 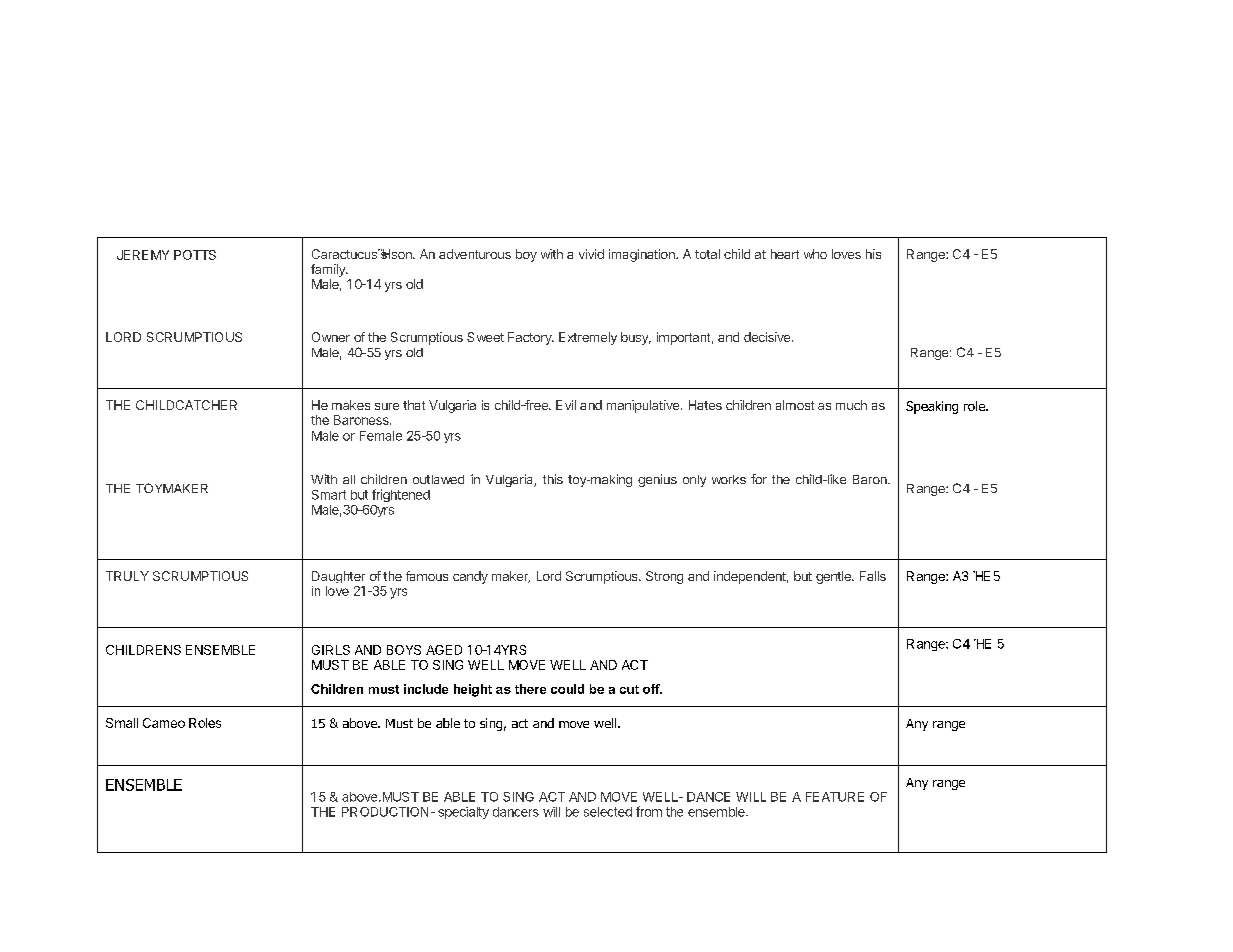 I want to click on adventurous, so click(x=475, y=254).
